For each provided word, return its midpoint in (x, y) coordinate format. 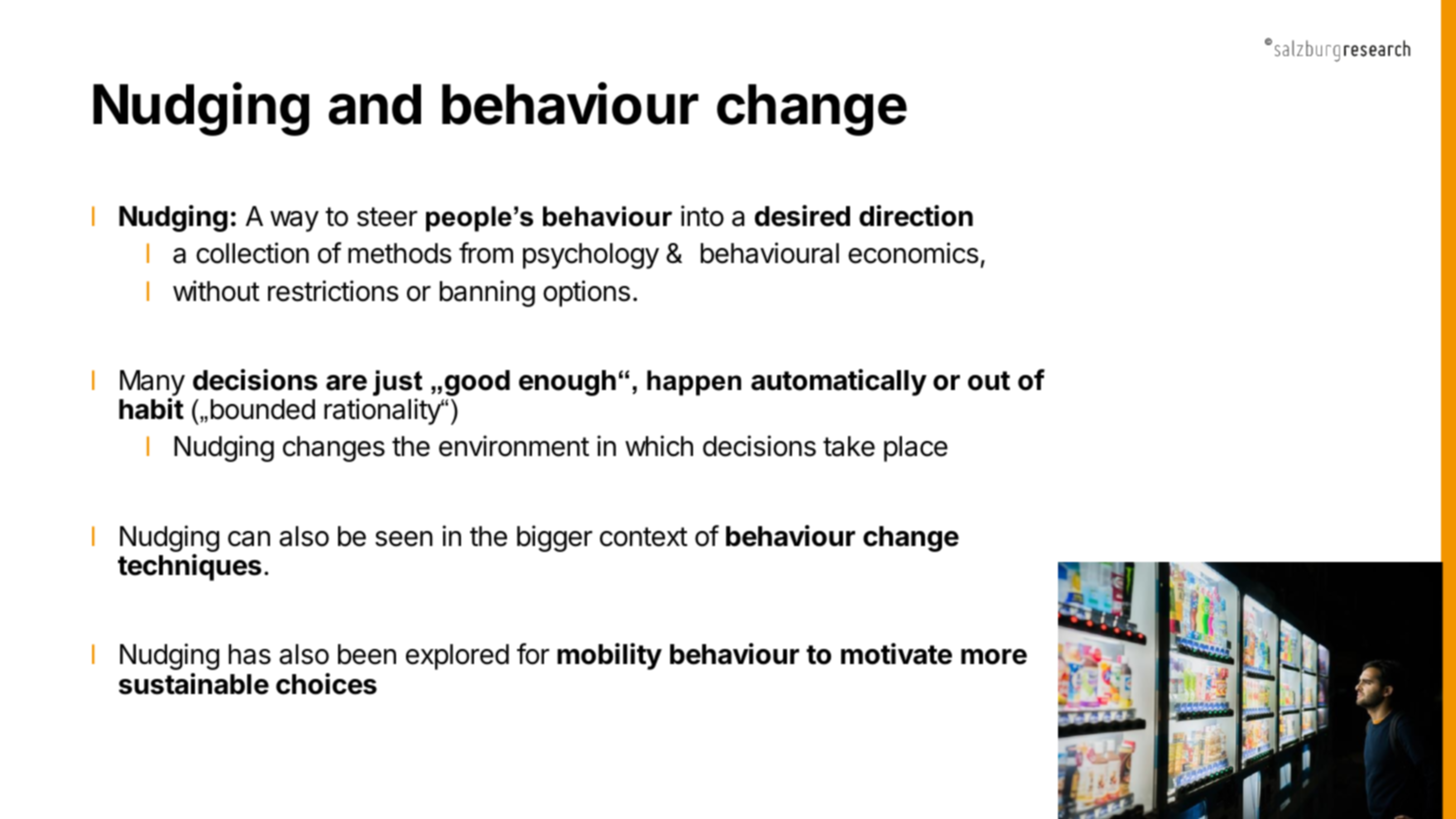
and (375, 104)
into (702, 216)
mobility (609, 656)
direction (916, 216)
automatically (839, 382)
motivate (896, 654)
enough (567, 383)
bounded (263, 409)
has (250, 654)
